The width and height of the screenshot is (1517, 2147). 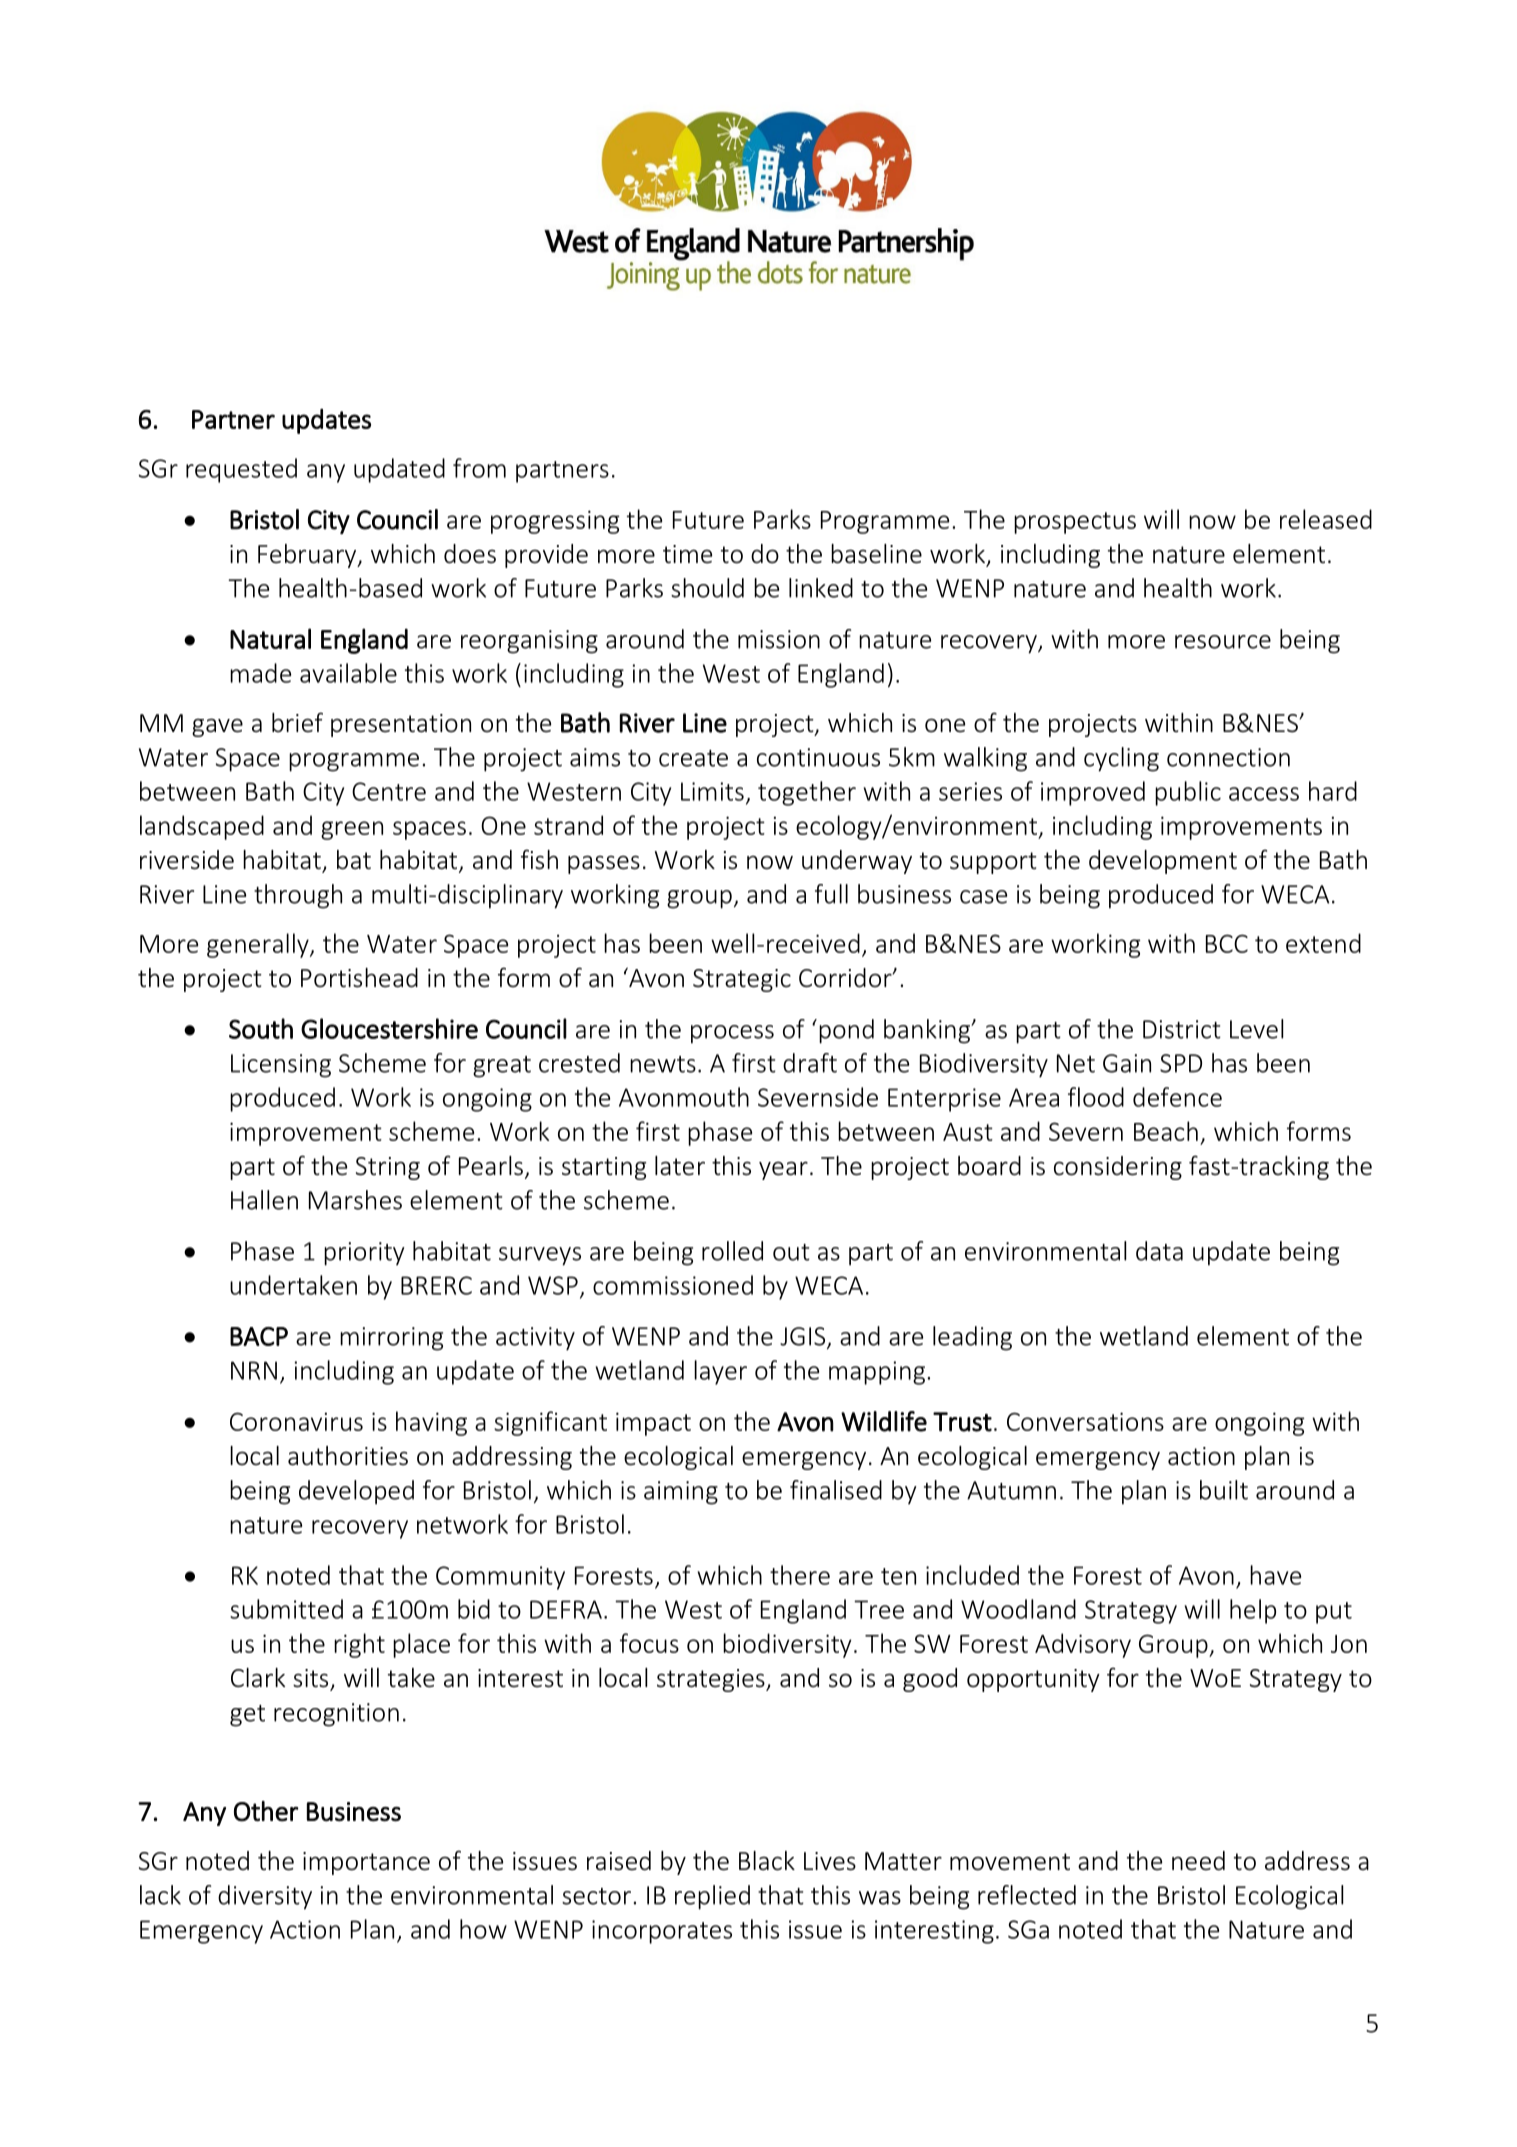 What do you see at coordinates (1326, 519) in the screenshot?
I see `released` at bounding box center [1326, 519].
